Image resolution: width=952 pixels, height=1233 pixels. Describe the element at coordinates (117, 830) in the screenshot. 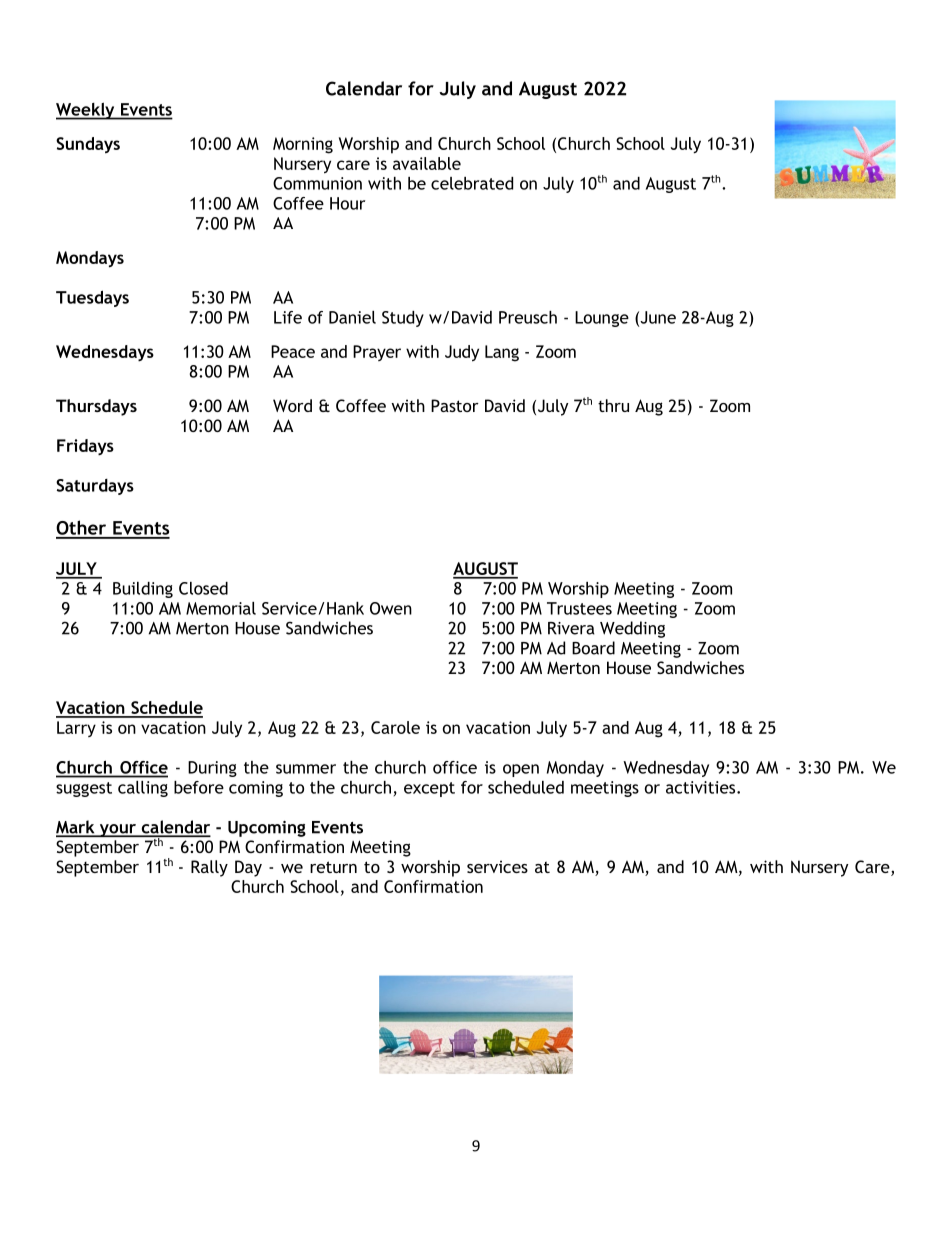

I see `your` at that location.
